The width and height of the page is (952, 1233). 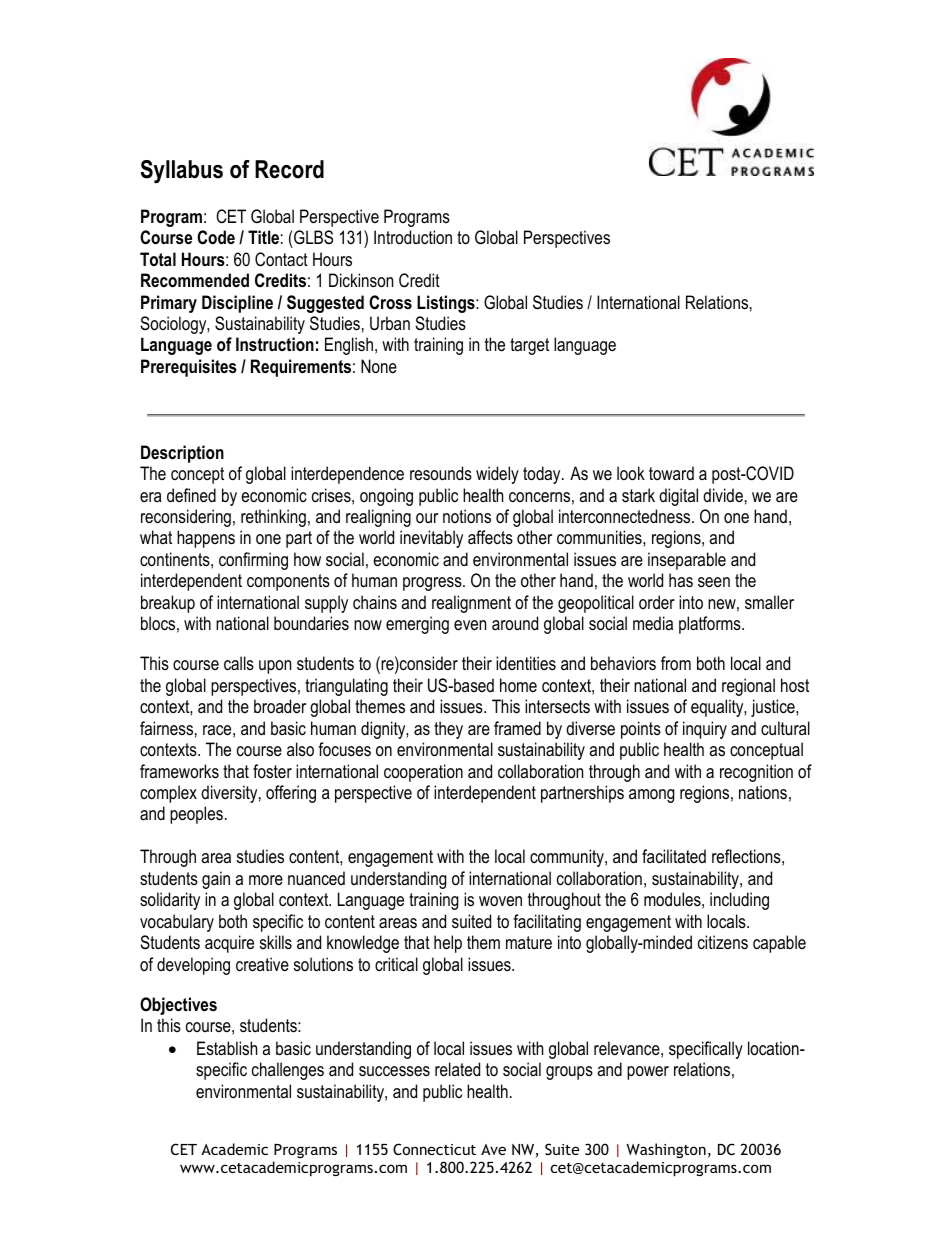 What do you see at coordinates (671, 473) in the page?
I see `toward` at bounding box center [671, 473].
